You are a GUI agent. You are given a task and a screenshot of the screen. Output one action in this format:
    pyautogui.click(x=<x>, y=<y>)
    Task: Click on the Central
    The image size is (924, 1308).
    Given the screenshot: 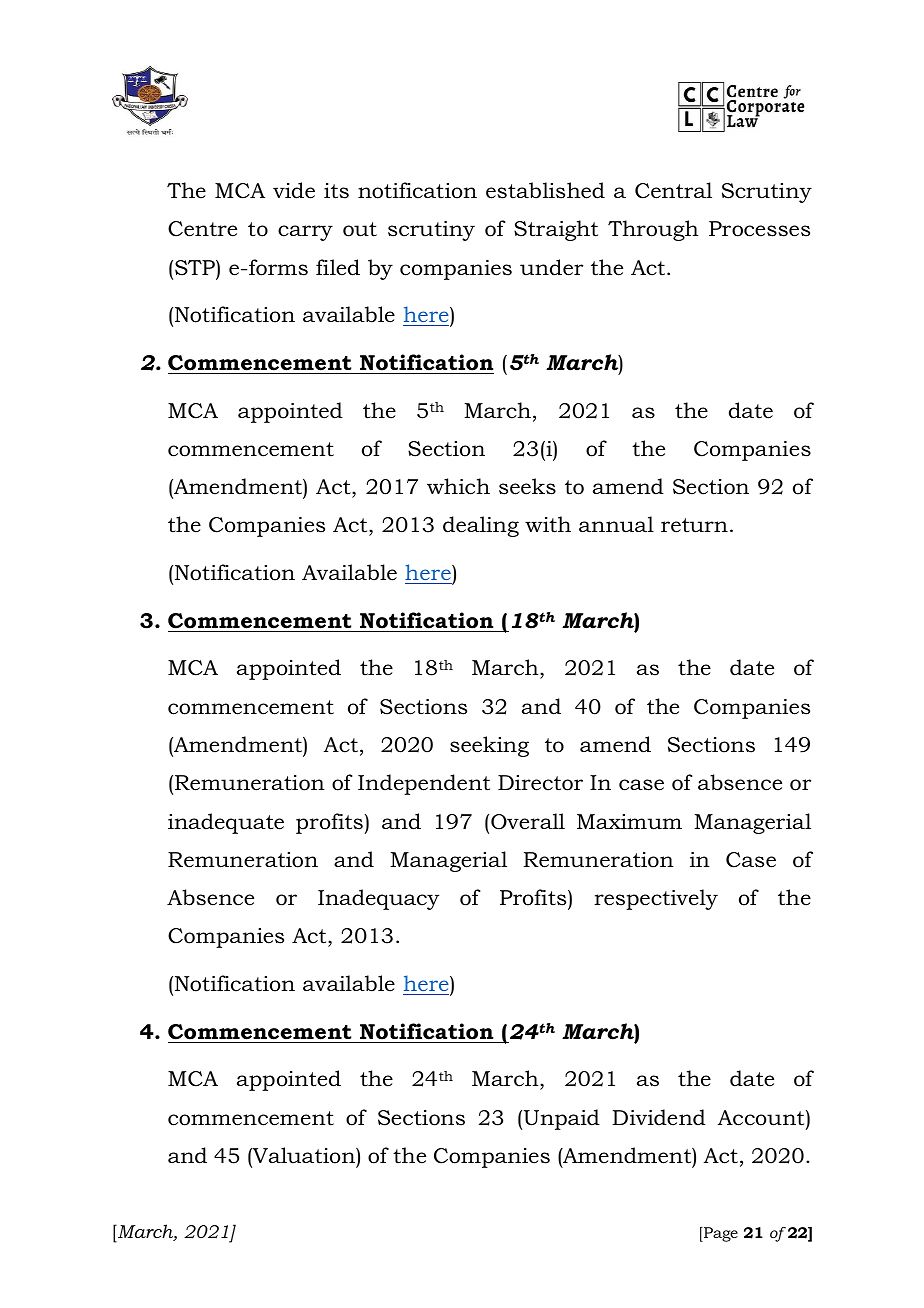 What is the action you would take?
    pyautogui.click(x=673, y=190)
